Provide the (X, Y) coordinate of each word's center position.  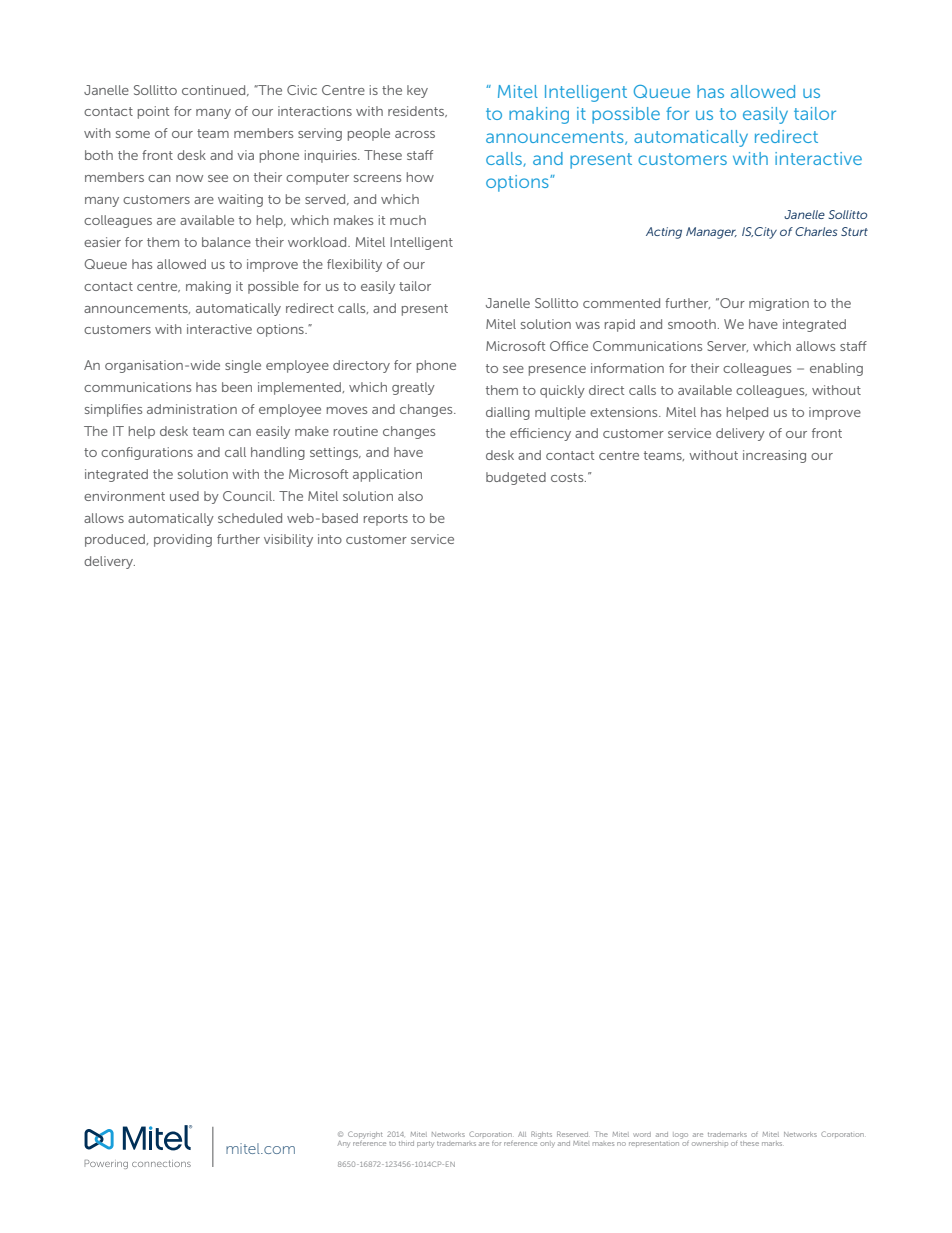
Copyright (365, 1136)
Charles (816, 231)
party (425, 1144)
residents (417, 111)
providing (183, 540)
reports (386, 520)
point (153, 112)
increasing (774, 456)
